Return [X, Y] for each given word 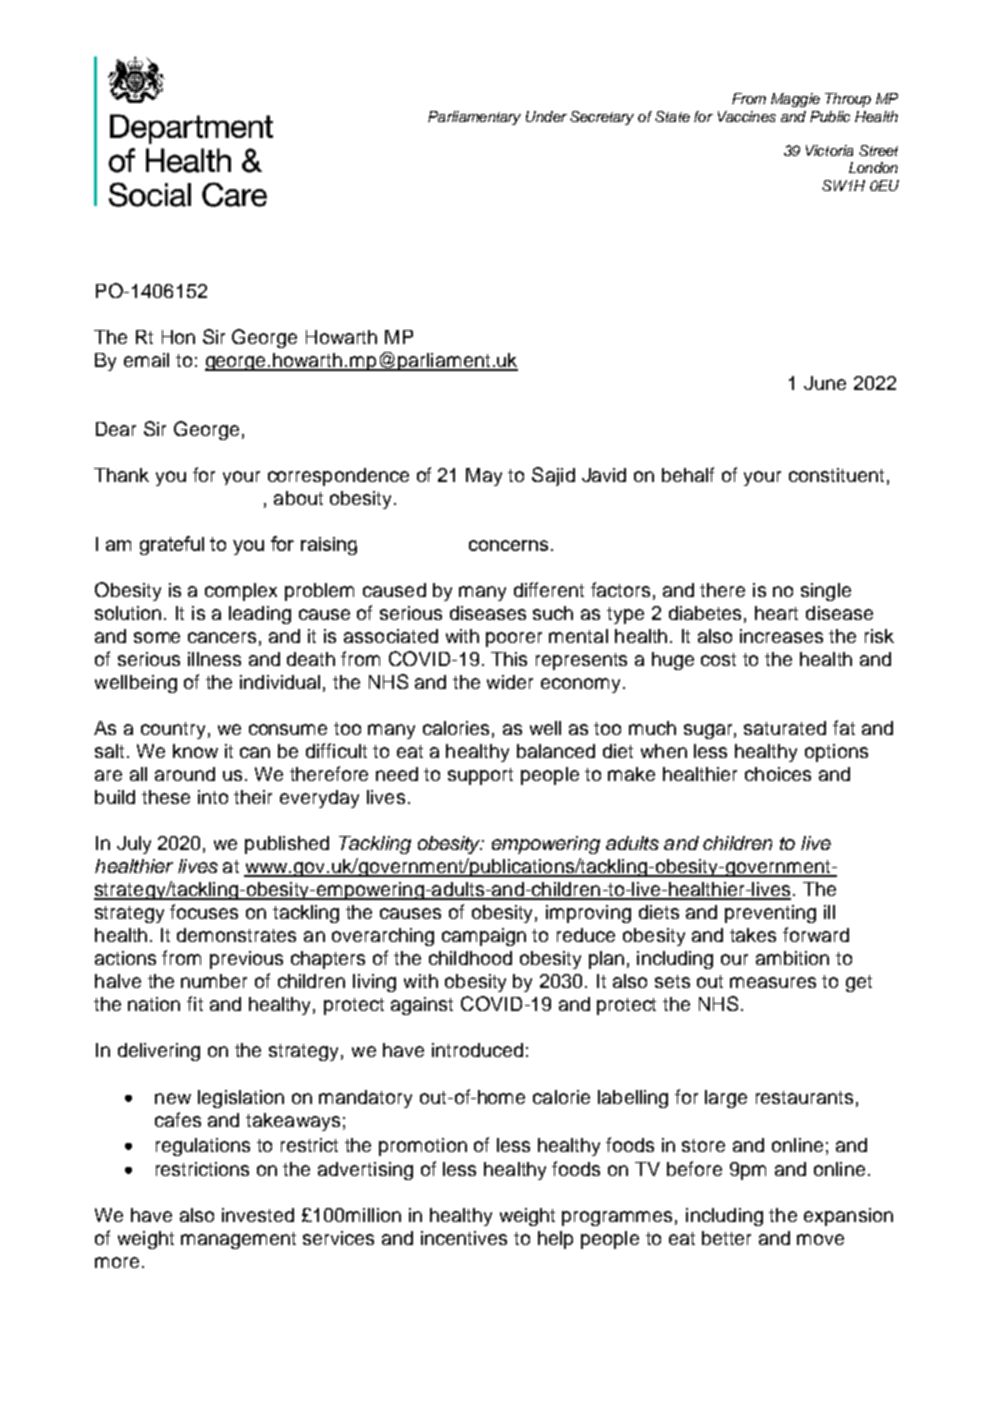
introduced [477, 1050]
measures [773, 982]
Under [546, 116]
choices [778, 774]
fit [195, 1003]
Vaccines [747, 116]
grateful [172, 545]
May [484, 477]
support [480, 776]
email [146, 360]
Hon [178, 337]
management [238, 1240]
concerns [508, 545]
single [826, 592]
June [825, 383]
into [213, 797]
